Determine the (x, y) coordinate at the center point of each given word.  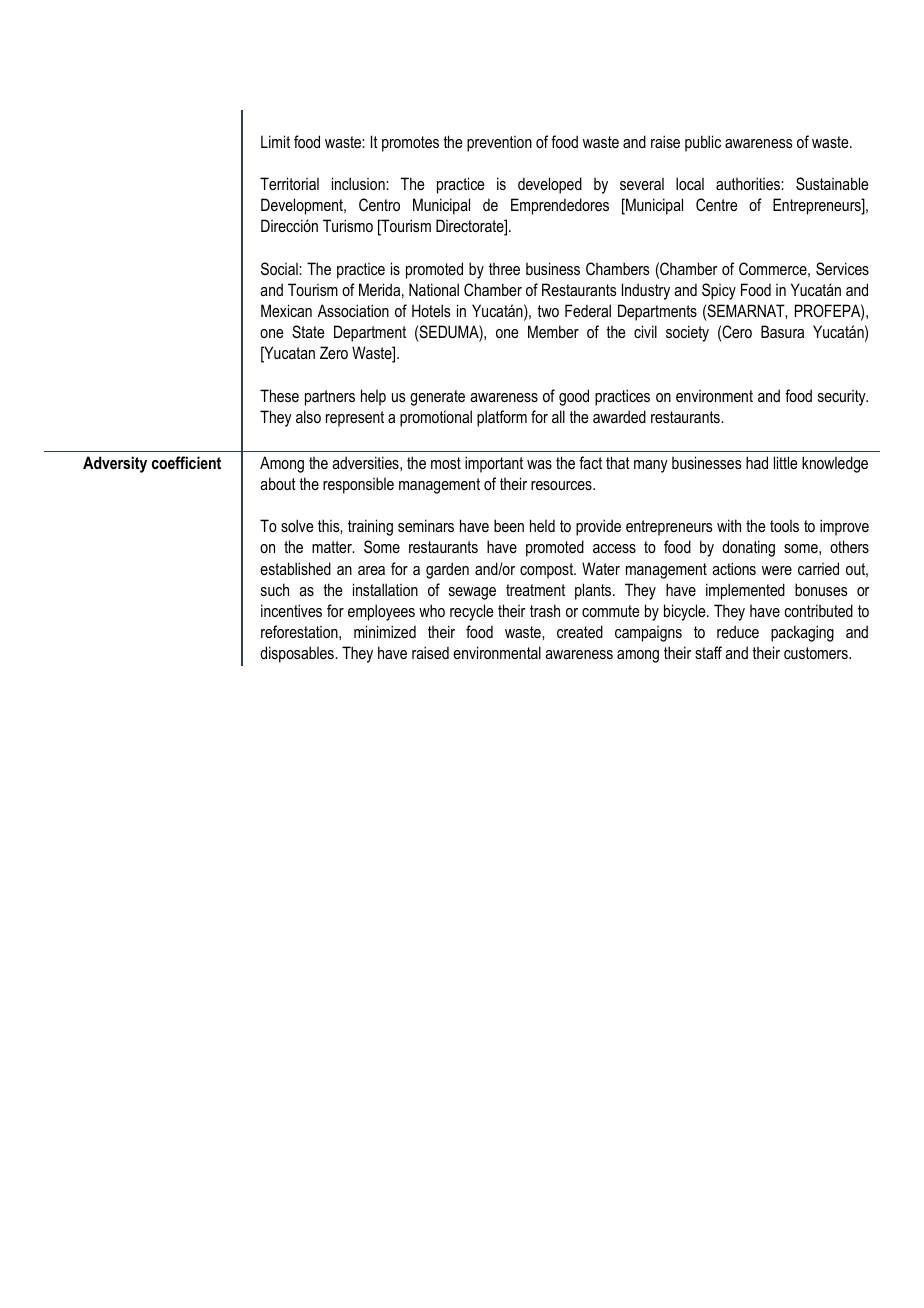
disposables (298, 654)
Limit (275, 141)
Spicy (719, 291)
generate (437, 398)
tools (784, 526)
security (843, 398)
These (279, 395)
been (509, 525)
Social (280, 268)
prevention (499, 144)
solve (297, 525)
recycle (471, 612)
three (504, 269)
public (703, 143)
